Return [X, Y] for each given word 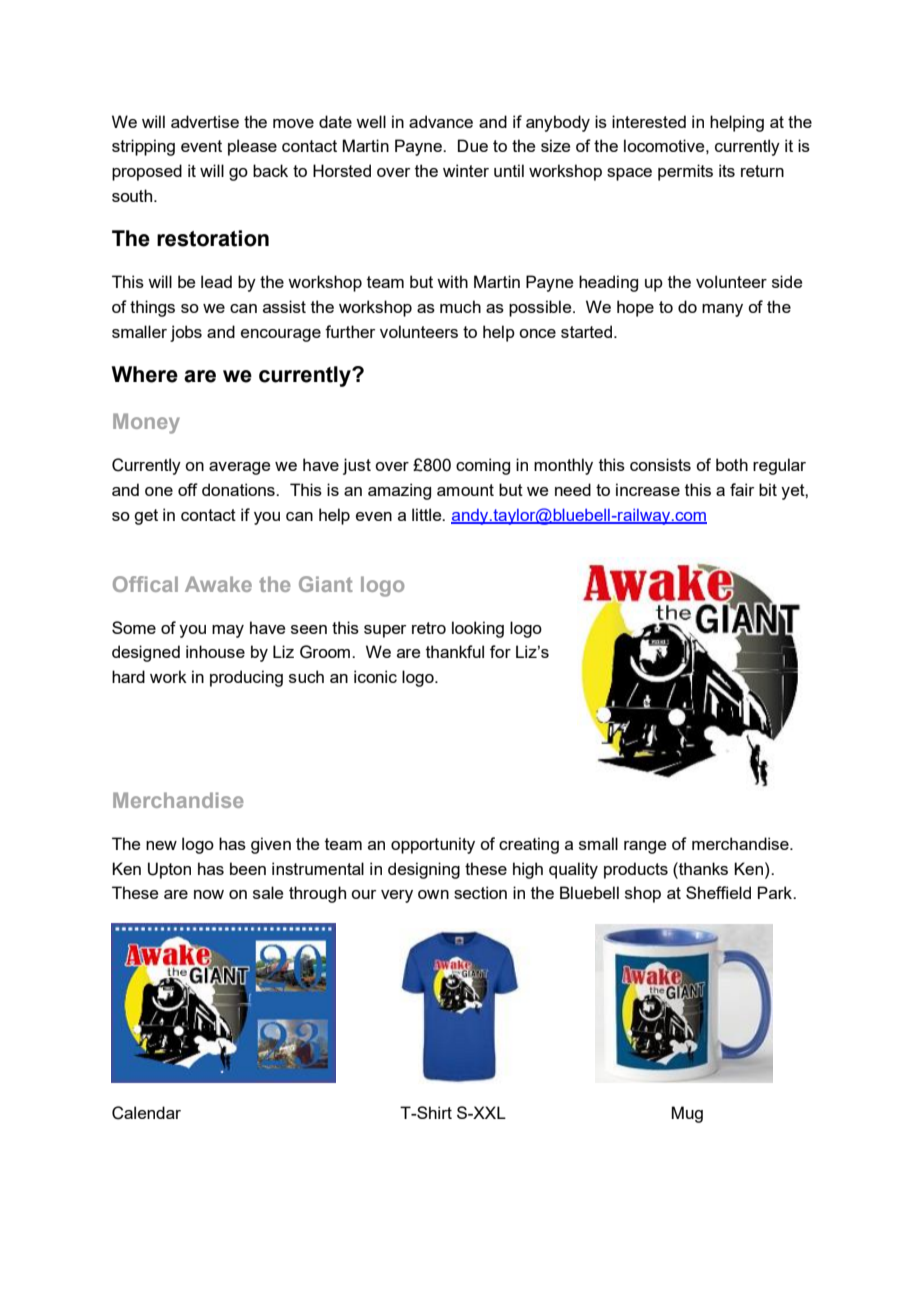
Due [473, 145]
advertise [205, 121]
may [228, 631]
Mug [687, 1114]
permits [685, 172]
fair [742, 489]
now [209, 894]
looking [478, 629]
